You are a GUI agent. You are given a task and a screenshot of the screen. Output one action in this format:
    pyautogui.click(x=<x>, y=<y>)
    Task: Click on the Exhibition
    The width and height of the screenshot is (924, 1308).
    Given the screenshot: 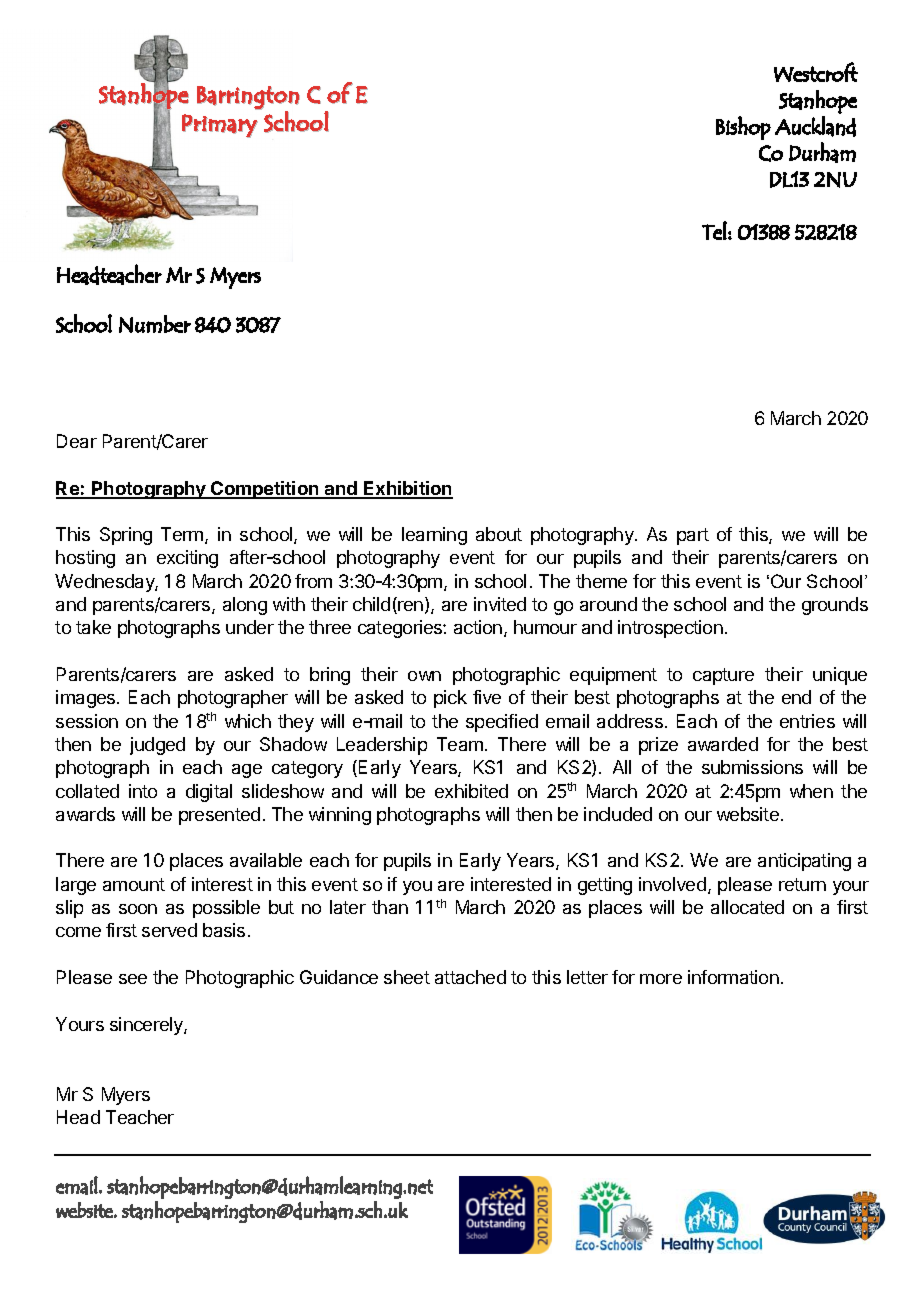 What is the action you would take?
    pyautogui.click(x=407, y=489)
